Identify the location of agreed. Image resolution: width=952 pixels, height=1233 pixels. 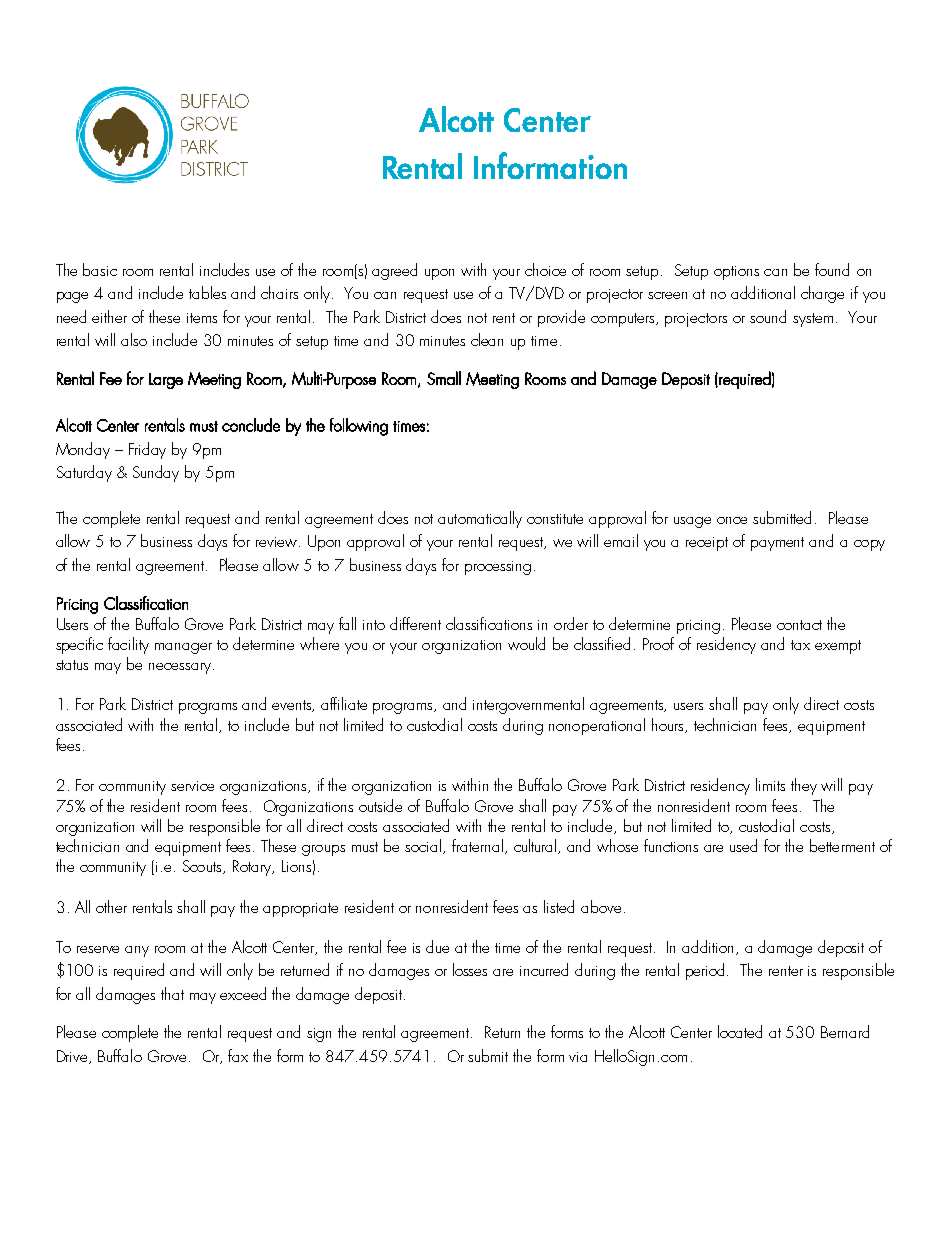
(394, 271).
